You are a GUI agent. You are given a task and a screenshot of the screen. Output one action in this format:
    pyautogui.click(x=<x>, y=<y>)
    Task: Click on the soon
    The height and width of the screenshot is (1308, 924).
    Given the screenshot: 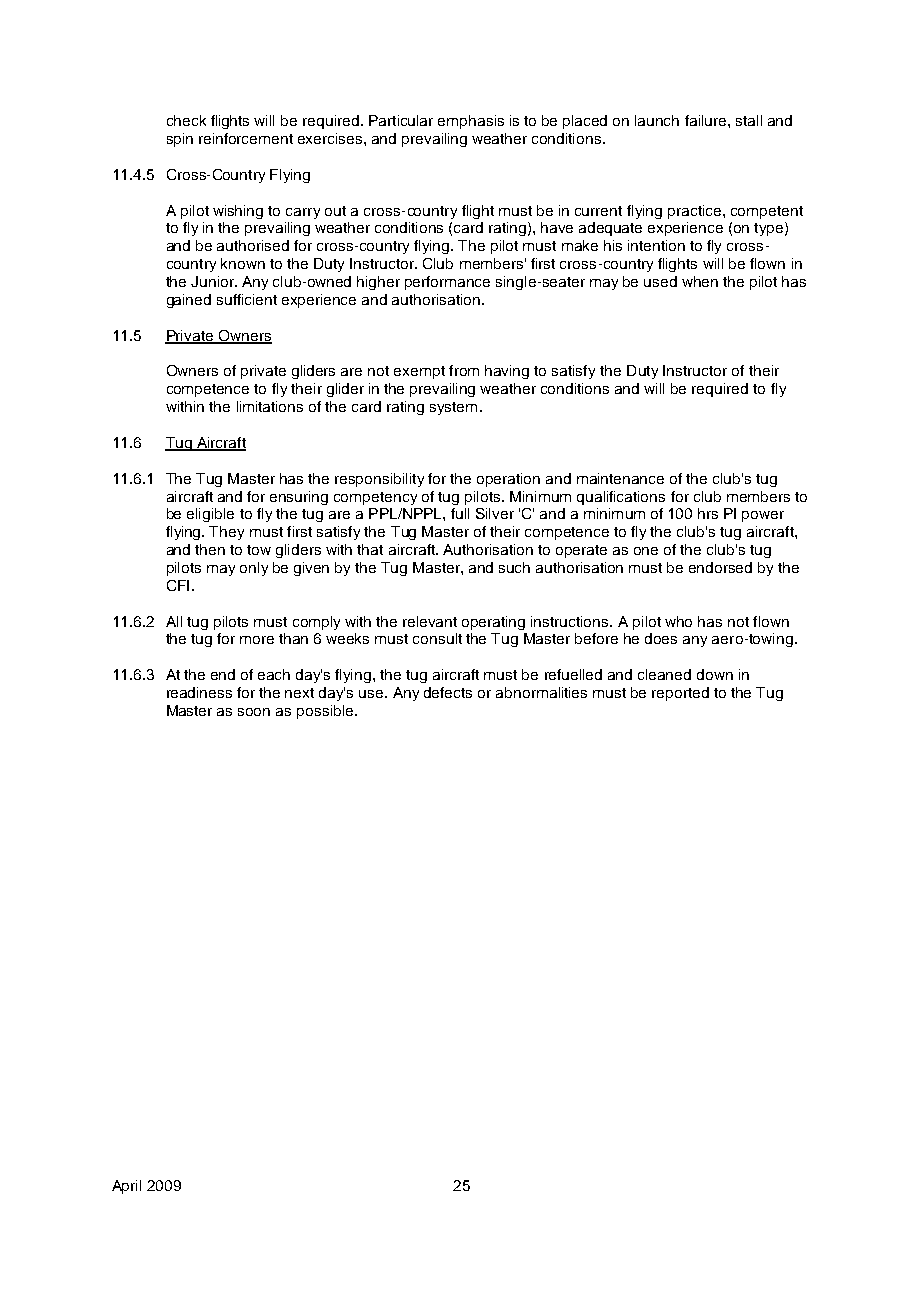 What is the action you would take?
    pyautogui.click(x=254, y=712)
